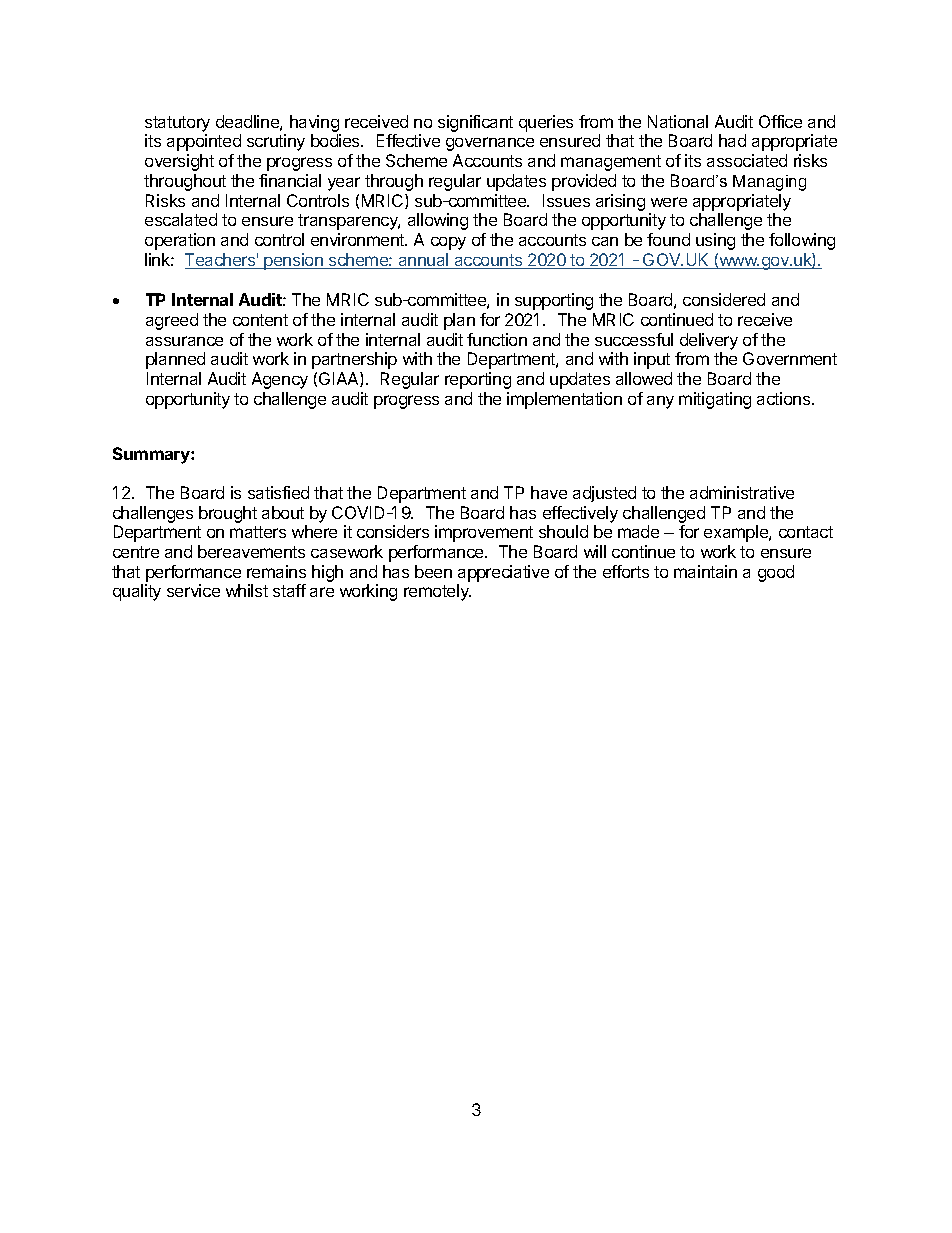 The height and width of the page is (1233, 952). Describe the element at coordinates (193, 590) in the page. I see `service` at that location.
